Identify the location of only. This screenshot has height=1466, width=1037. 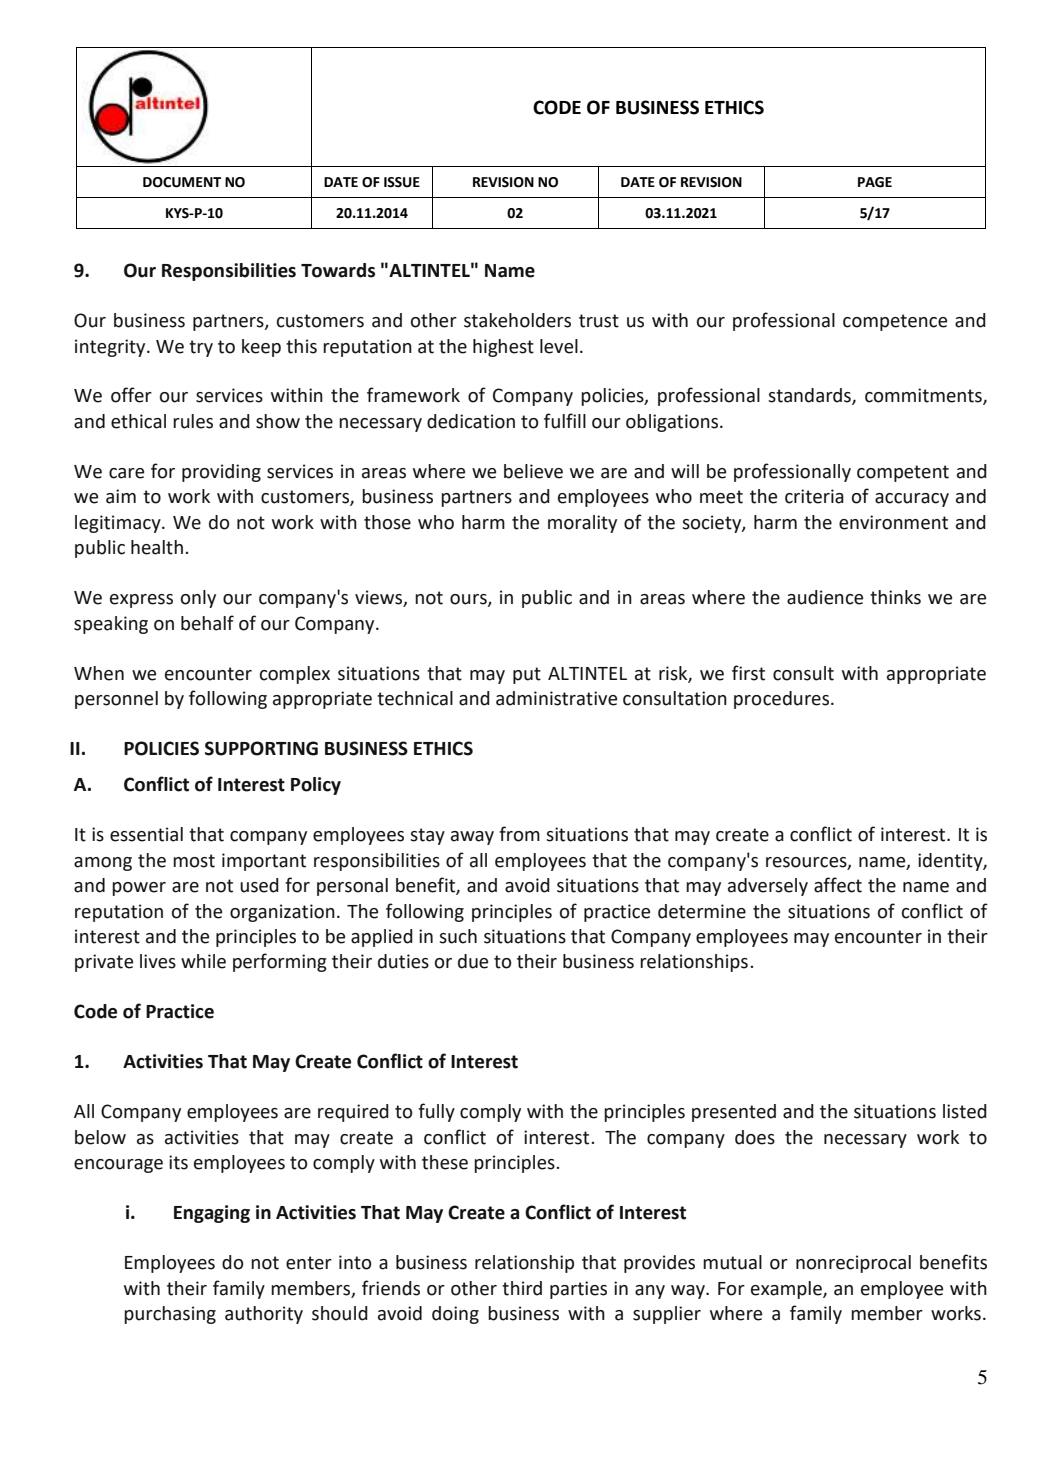
(198, 599).
